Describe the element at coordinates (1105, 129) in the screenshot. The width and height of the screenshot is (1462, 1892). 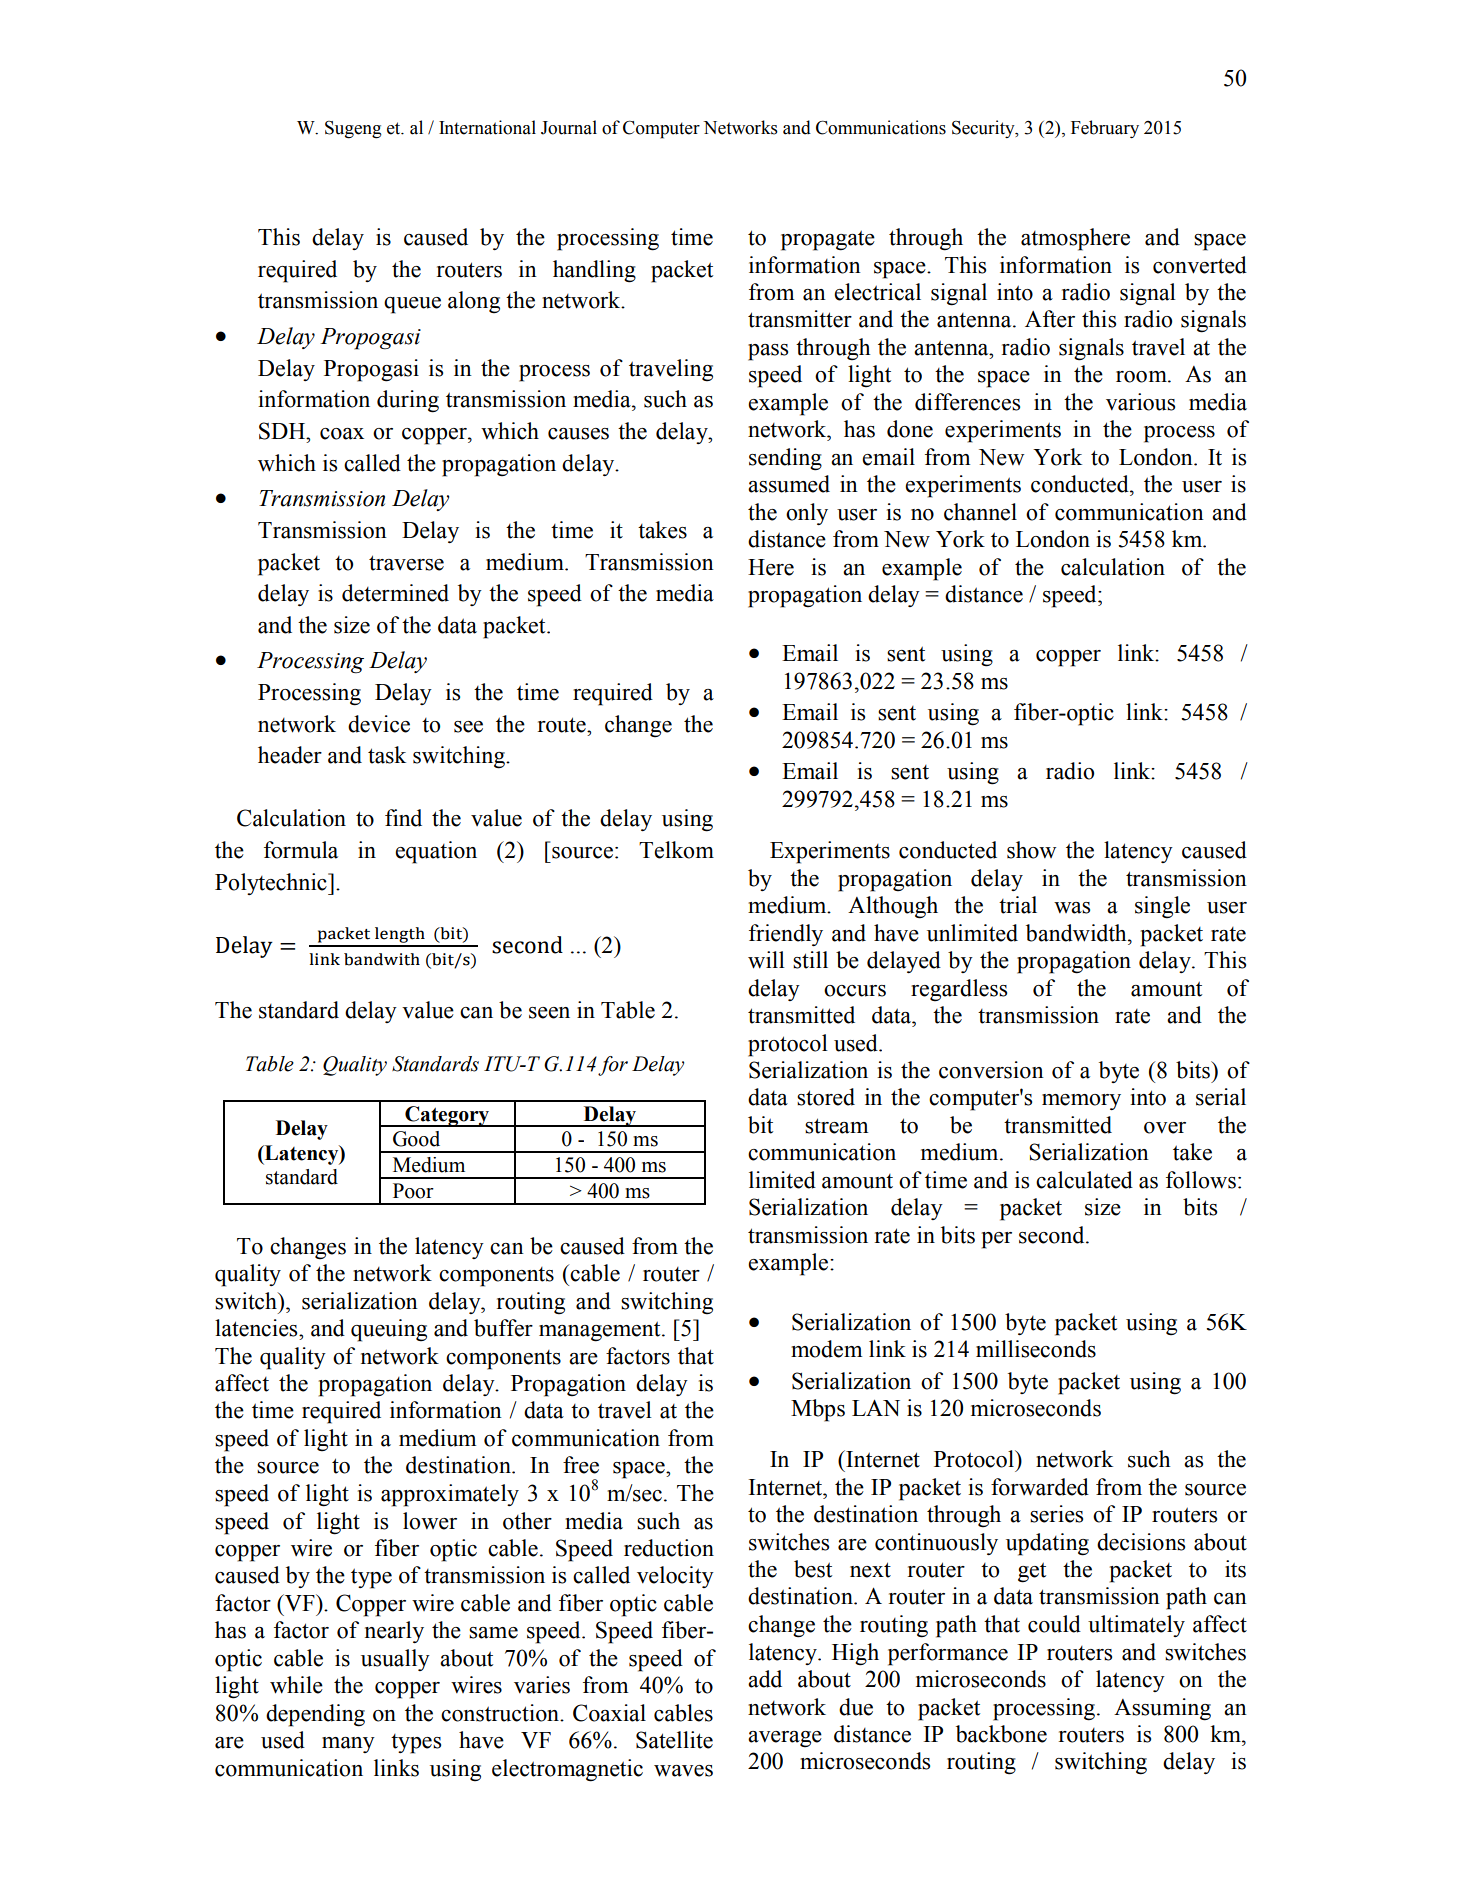
I see `February` at that location.
